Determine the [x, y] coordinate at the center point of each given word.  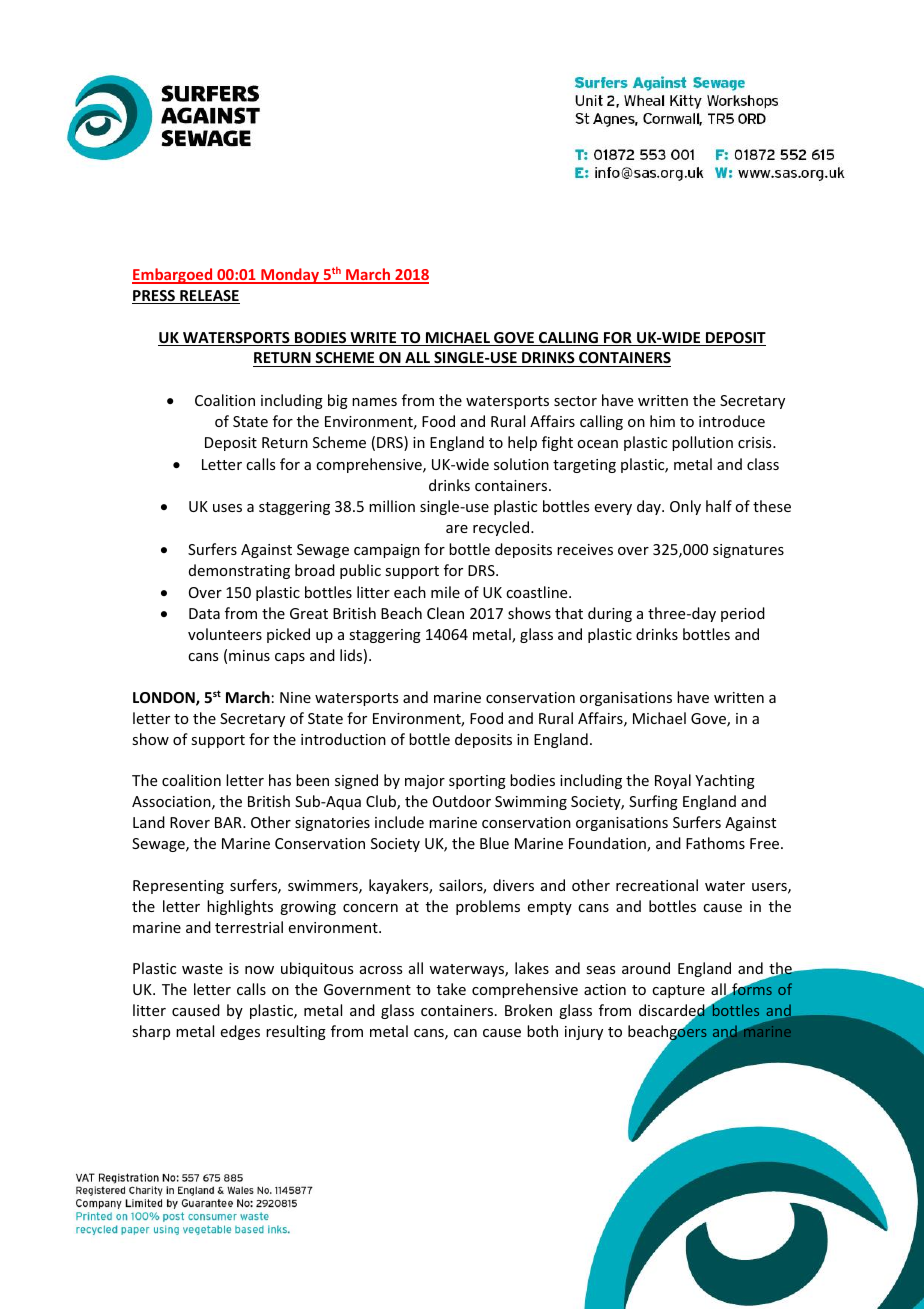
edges [240, 1032]
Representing [178, 887]
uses [227, 508]
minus [249, 655]
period [743, 614]
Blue [494, 843]
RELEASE [209, 297]
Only [685, 507]
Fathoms [715, 843]
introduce [732, 421]
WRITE [373, 339]
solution [521, 464]
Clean [445, 613]
